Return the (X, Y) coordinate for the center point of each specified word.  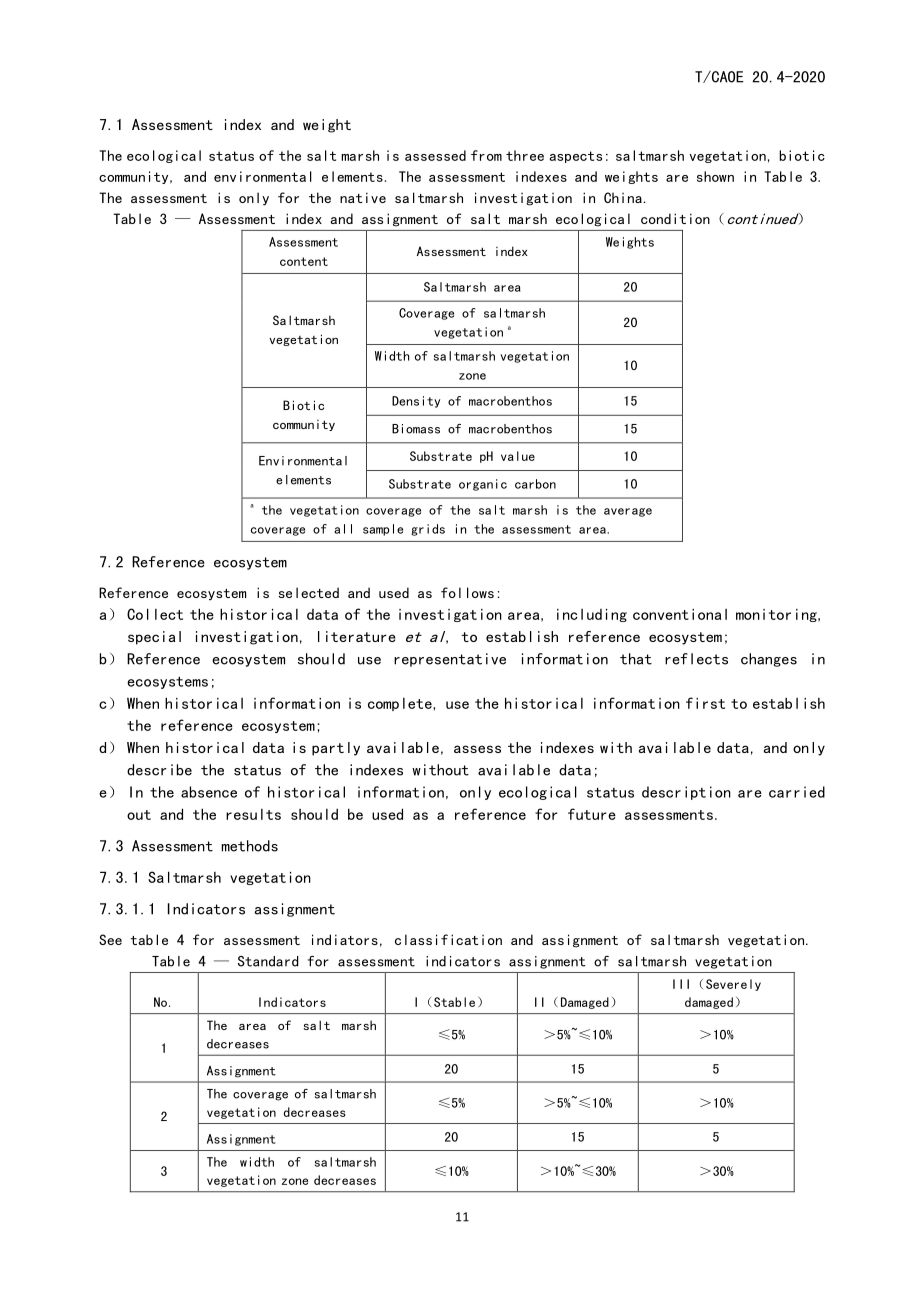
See (110, 939)
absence (209, 792)
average (628, 512)
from (486, 155)
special (154, 638)
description (686, 793)
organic (483, 485)
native (363, 197)
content (304, 261)
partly (336, 749)
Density (416, 402)
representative (450, 660)
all (343, 529)
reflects (696, 659)
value (518, 456)
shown (715, 176)
